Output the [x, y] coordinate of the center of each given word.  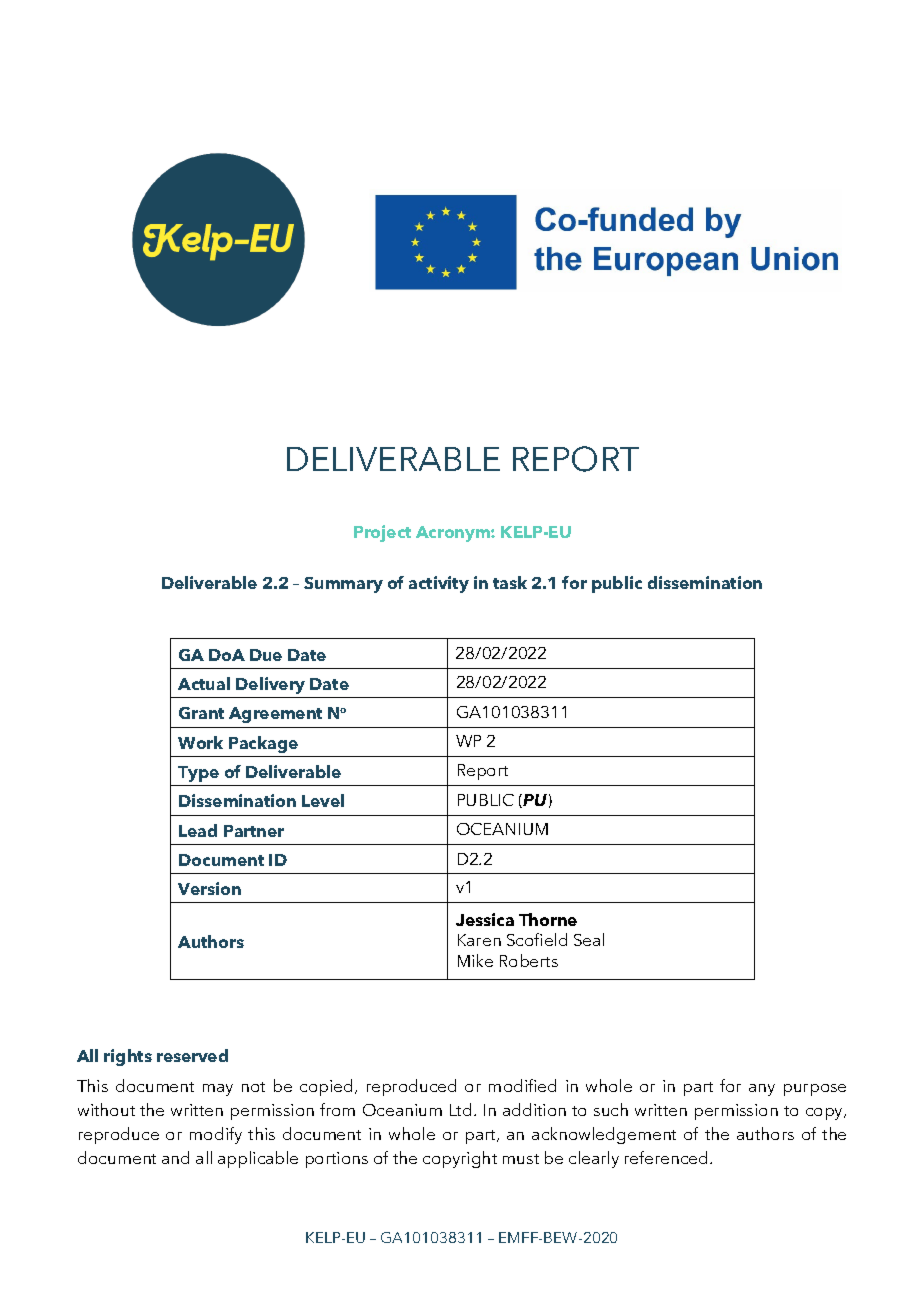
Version [209, 888]
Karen [479, 940]
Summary [343, 585]
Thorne [548, 919]
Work [200, 742]
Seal [589, 939]
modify [216, 1135]
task [510, 582]
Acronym [454, 534]
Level [323, 800]
